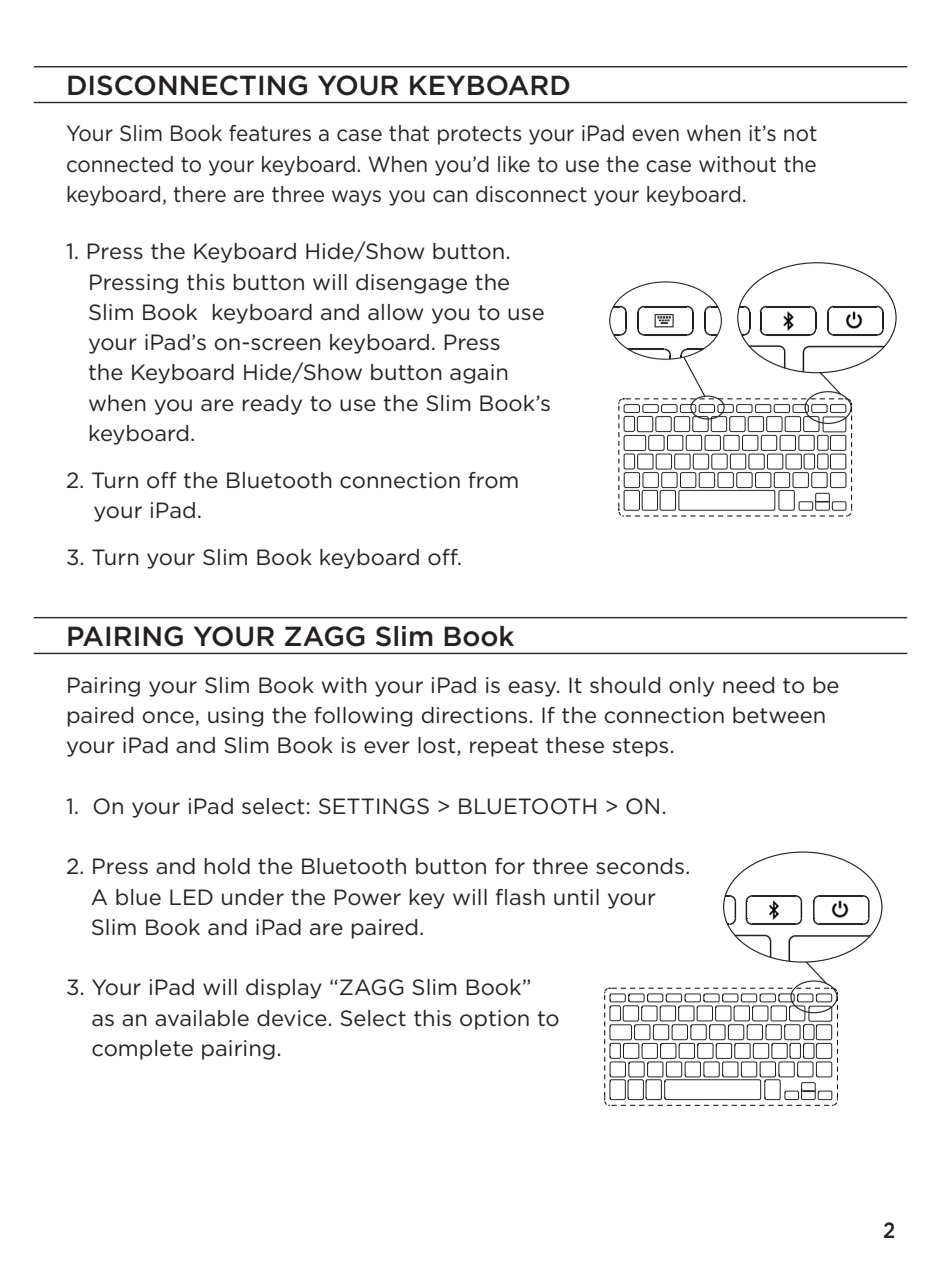 The image size is (941, 1288). What do you see at coordinates (272, 405) in the screenshot?
I see `ready` at bounding box center [272, 405].
